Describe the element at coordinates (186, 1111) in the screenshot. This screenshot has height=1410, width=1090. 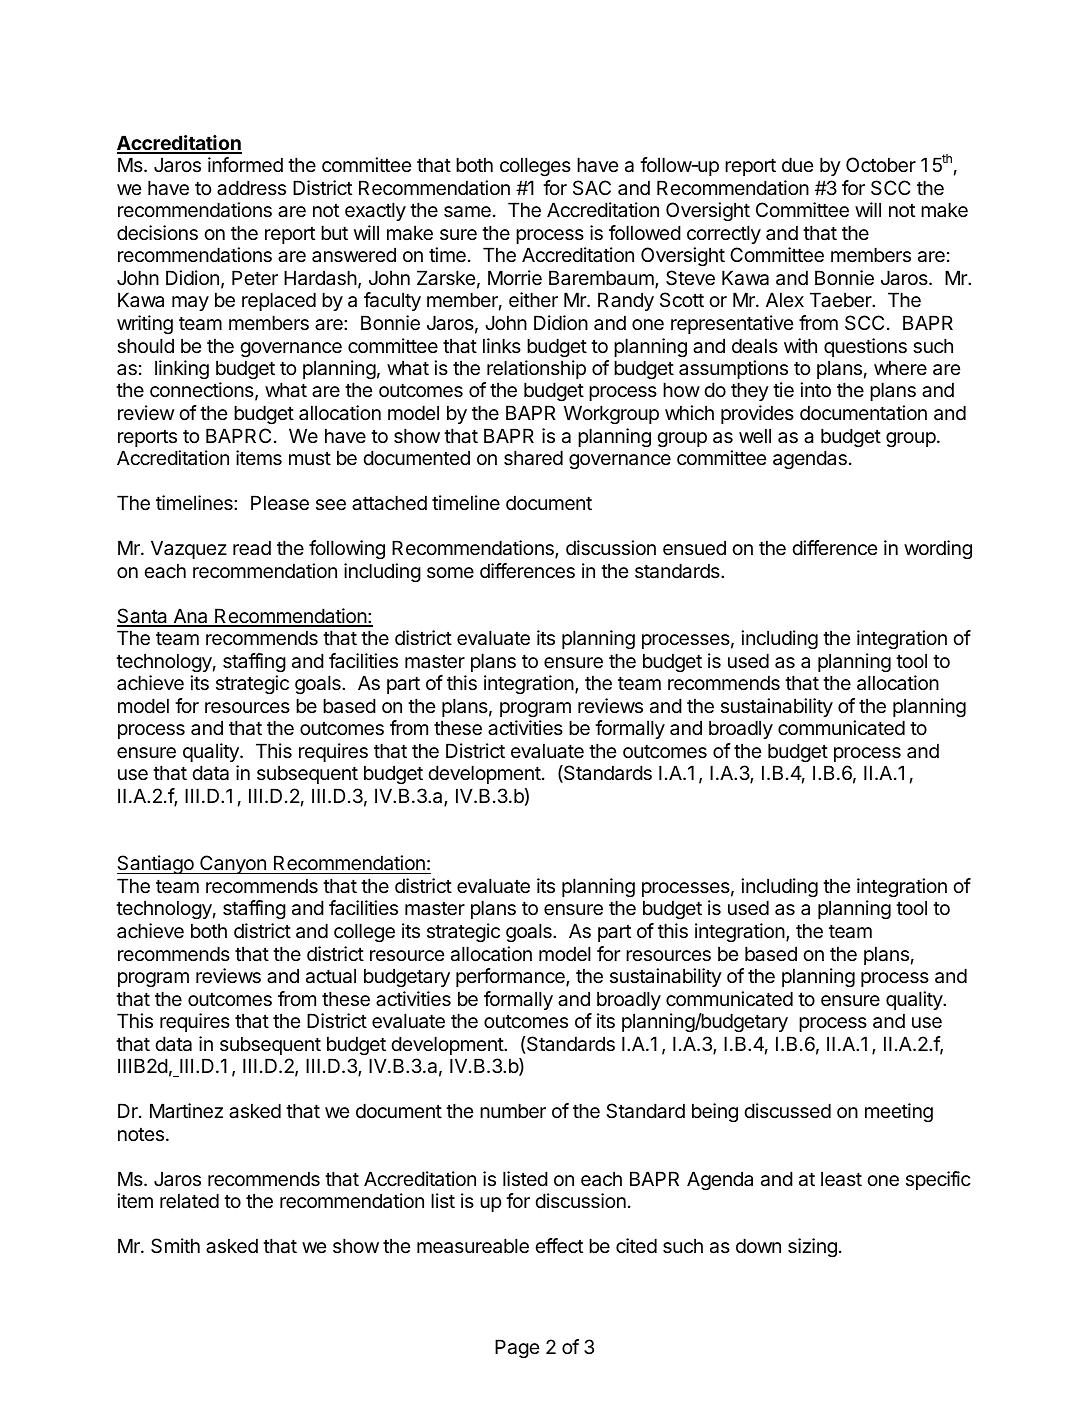
I see `Martinez` at that location.
